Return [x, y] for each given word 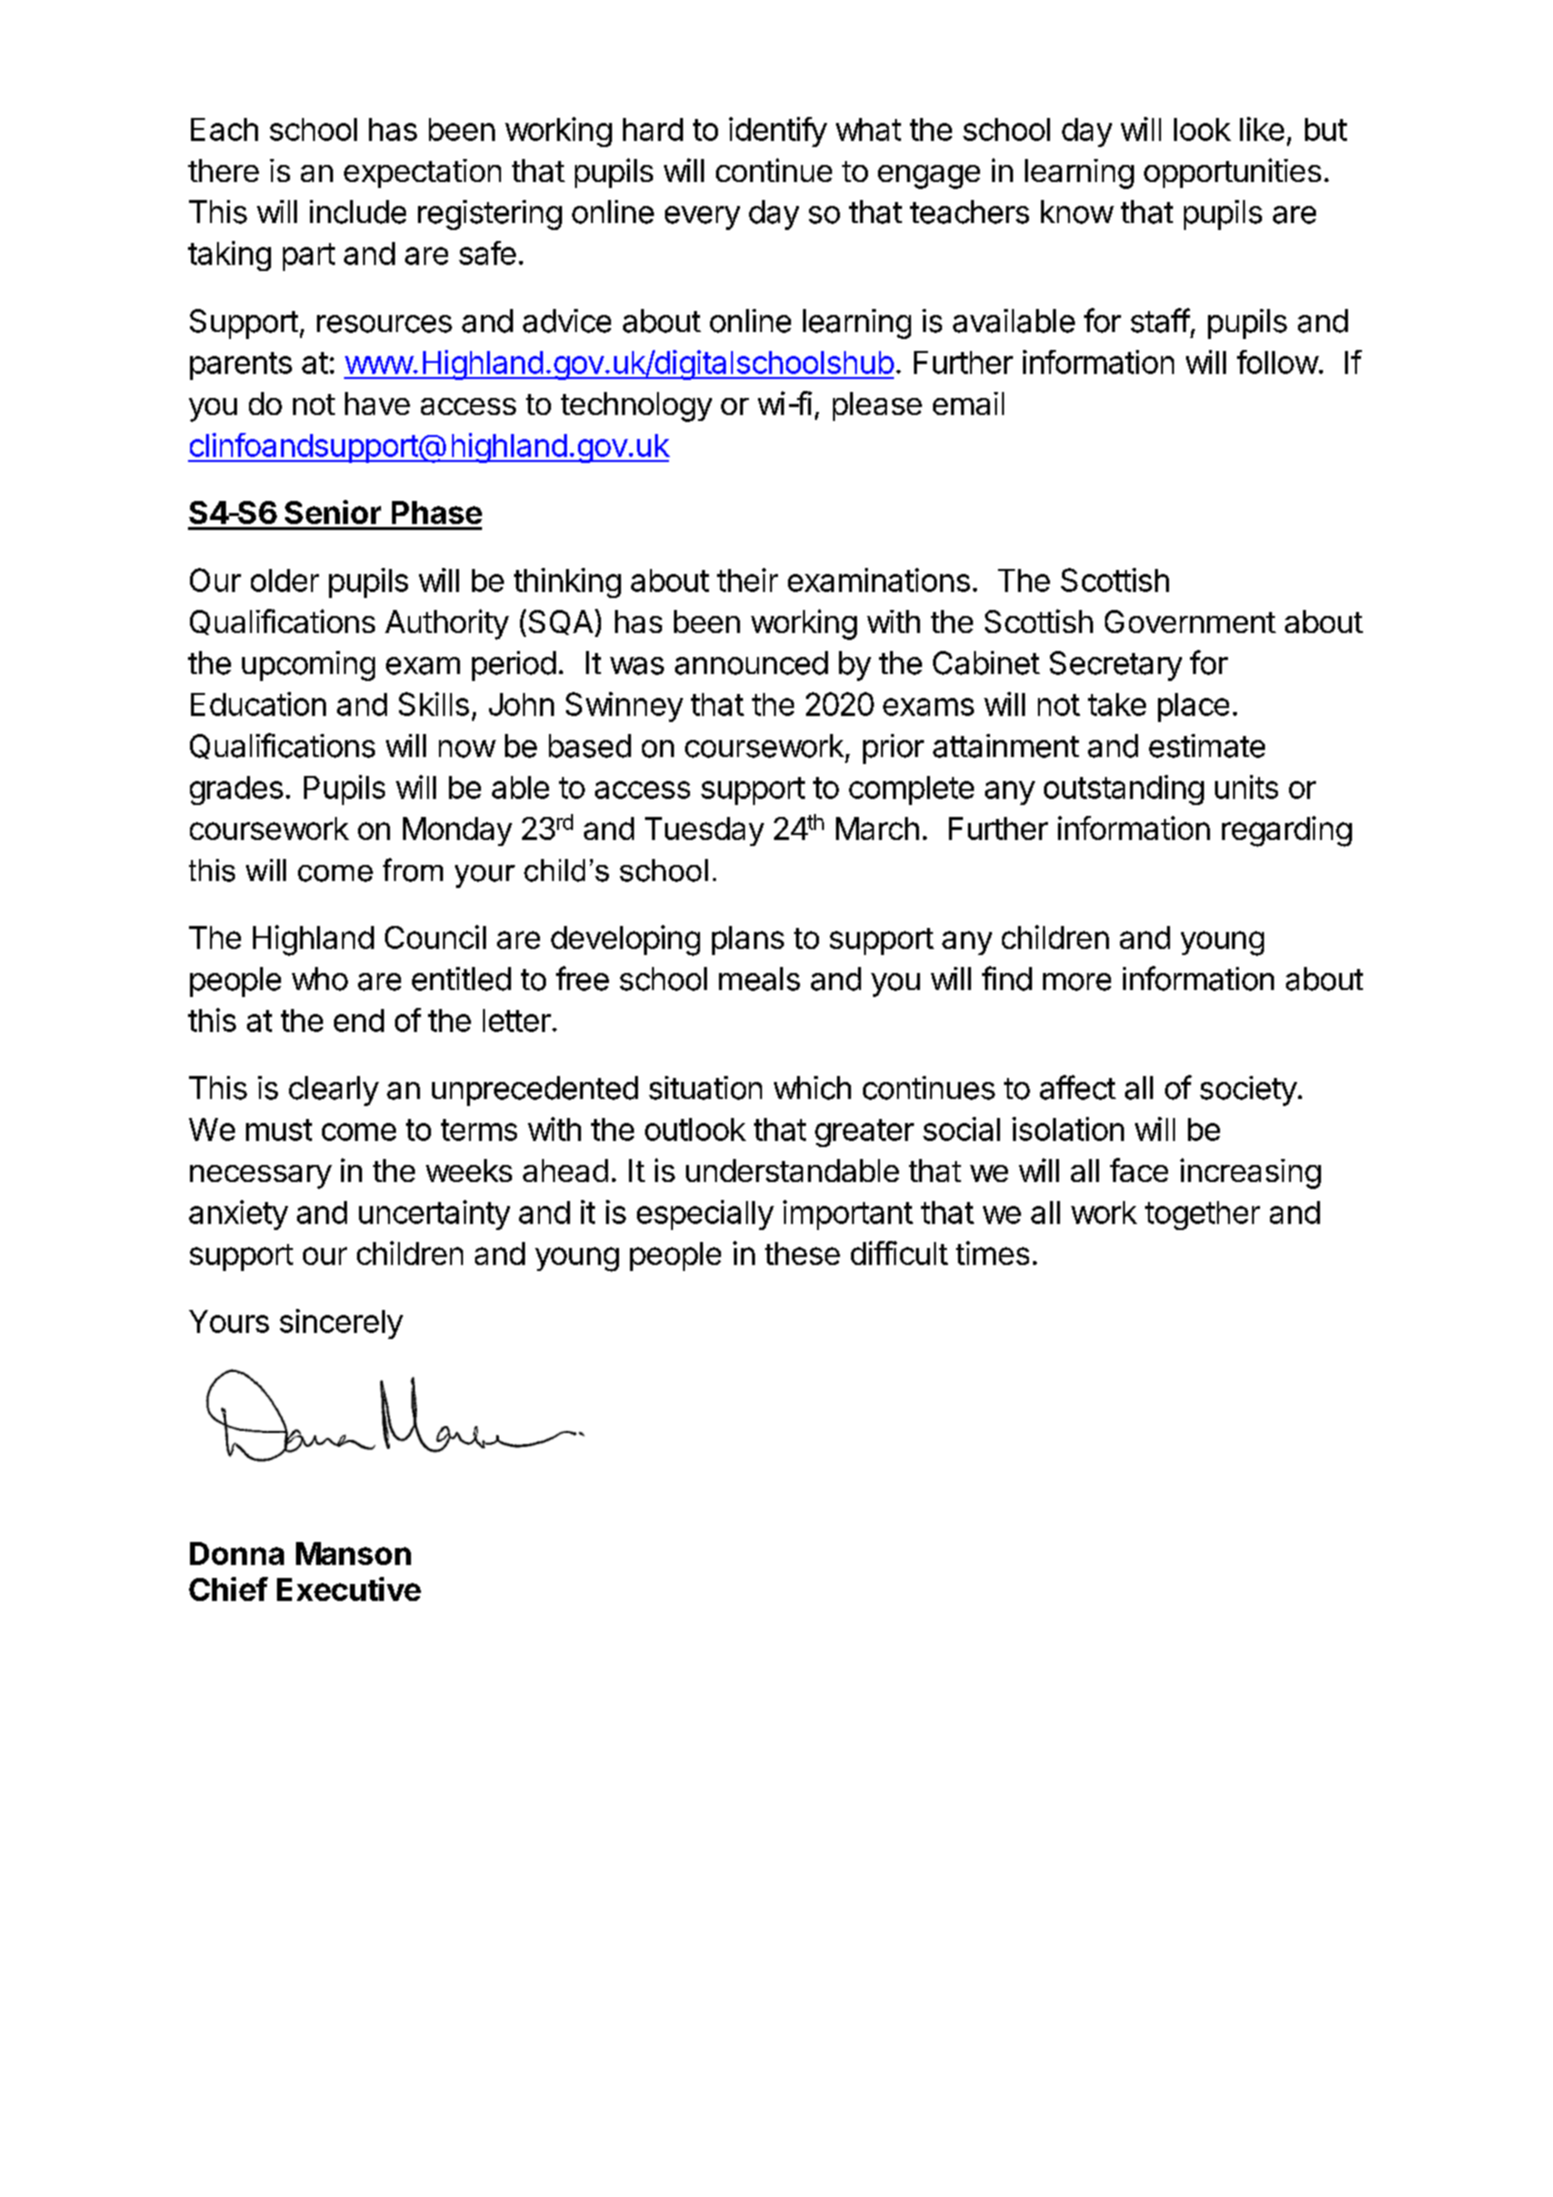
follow [1278, 362]
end [359, 1020]
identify [778, 132]
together [1202, 1215]
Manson [353, 1553]
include [358, 212]
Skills [434, 704]
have [377, 403]
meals [759, 979]
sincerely [341, 1324]
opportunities [1232, 173]
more [1077, 982]
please [877, 406]
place [1193, 707]
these [802, 1253]
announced [751, 663]
